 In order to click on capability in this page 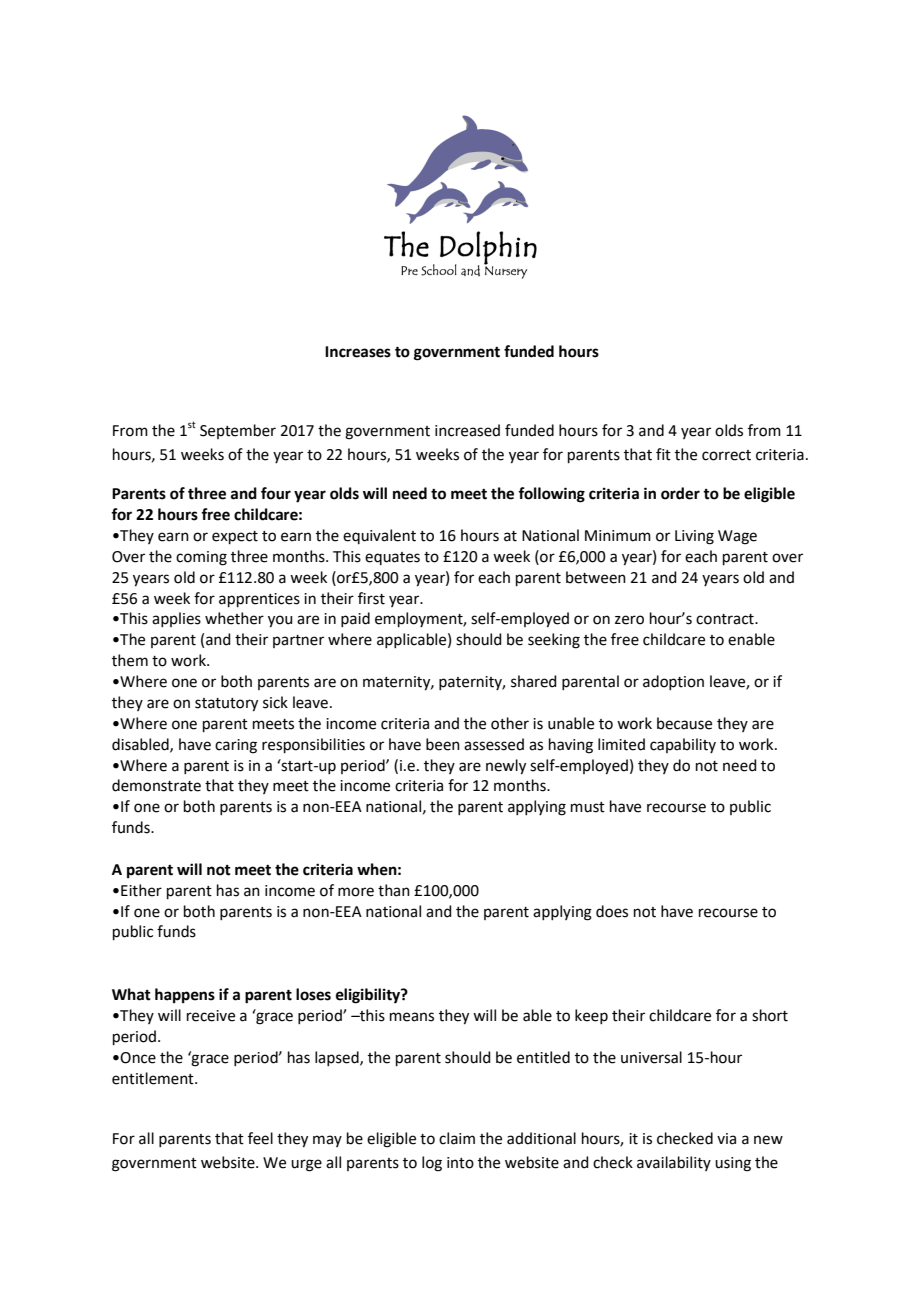, I will do `click(683, 745)`.
